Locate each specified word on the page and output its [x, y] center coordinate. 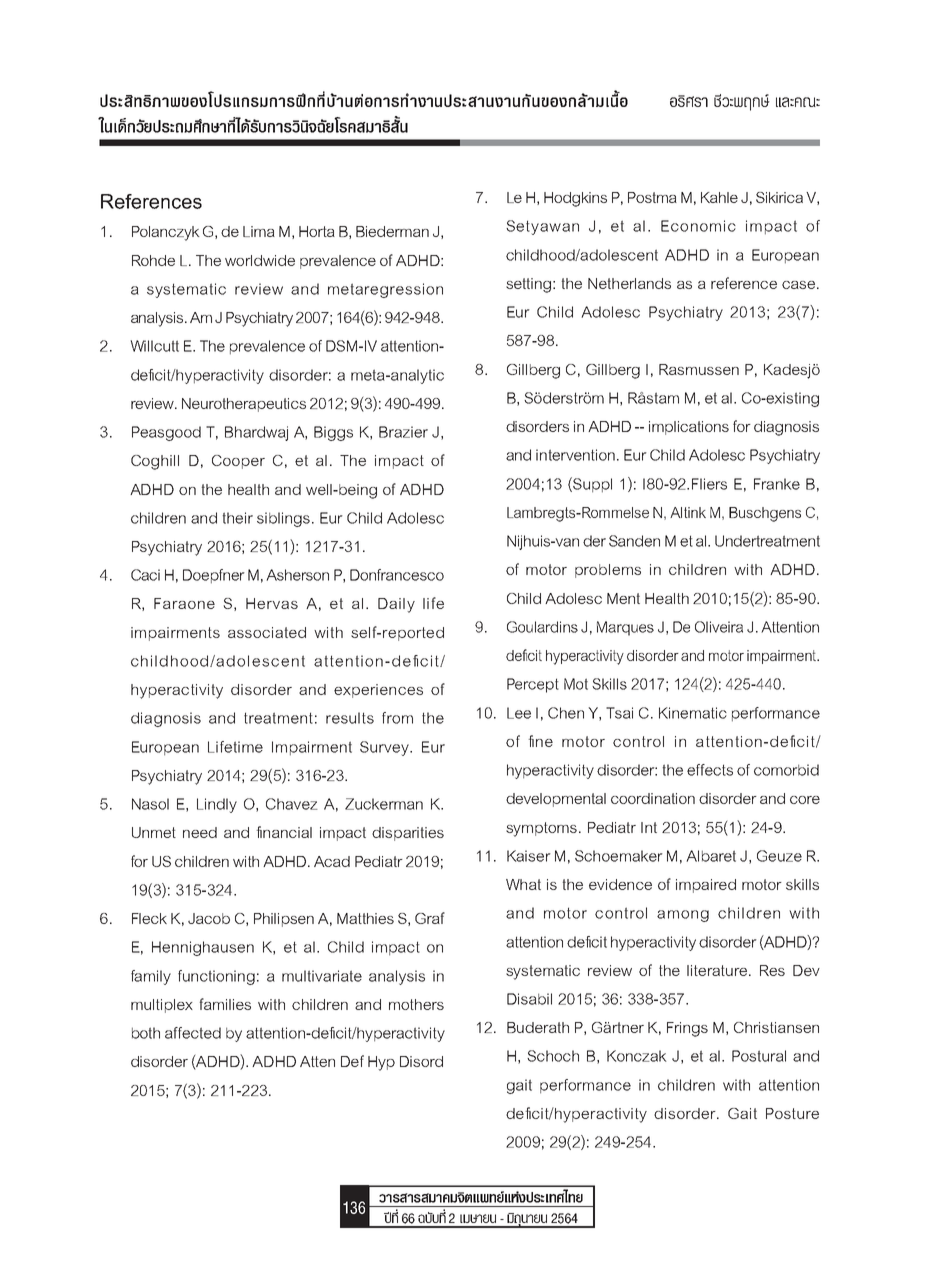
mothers [416, 1004]
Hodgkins [575, 199]
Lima [259, 231]
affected [193, 1033]
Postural [759, 1056]
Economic [698, 226]
